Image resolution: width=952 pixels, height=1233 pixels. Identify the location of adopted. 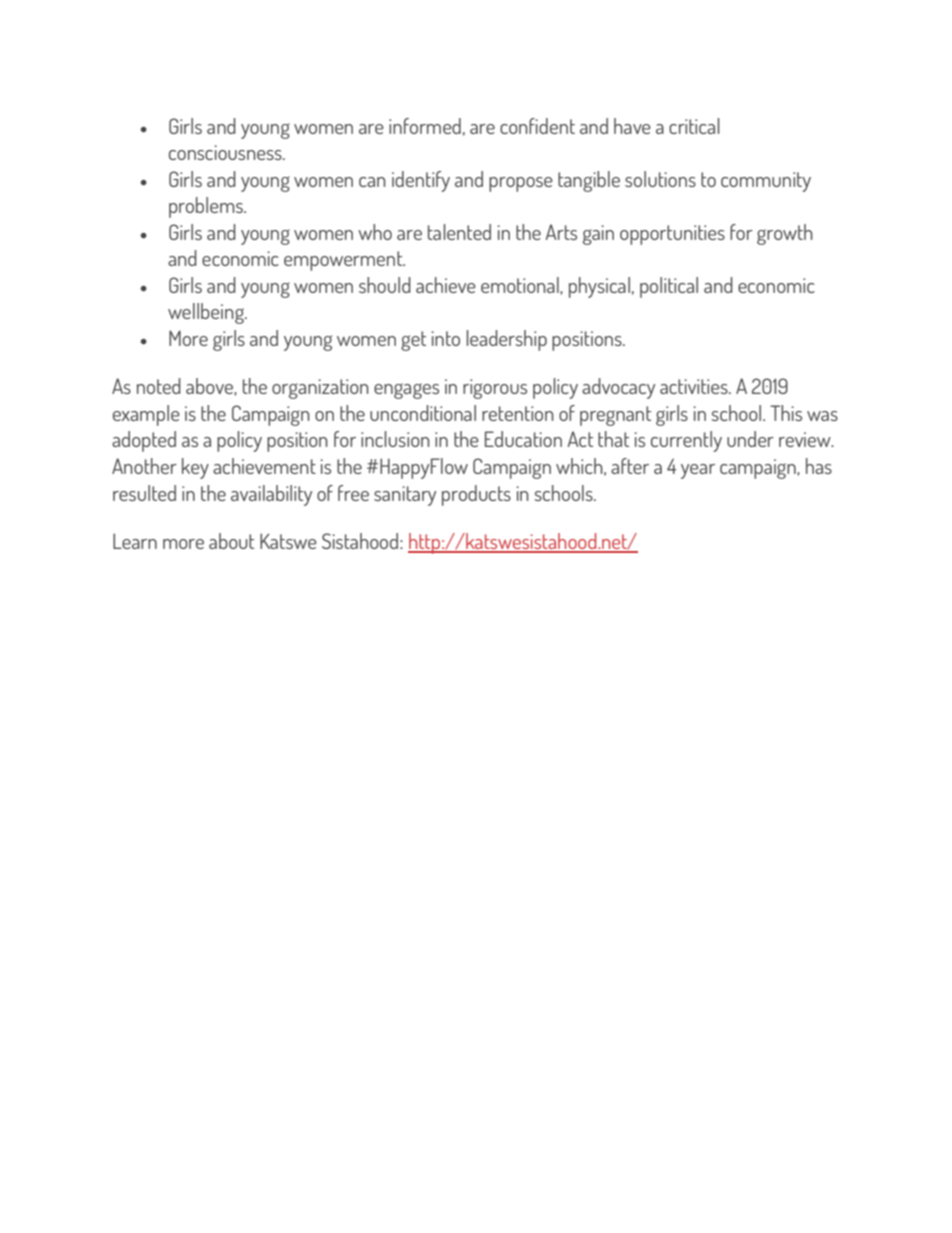
(144, 441).
